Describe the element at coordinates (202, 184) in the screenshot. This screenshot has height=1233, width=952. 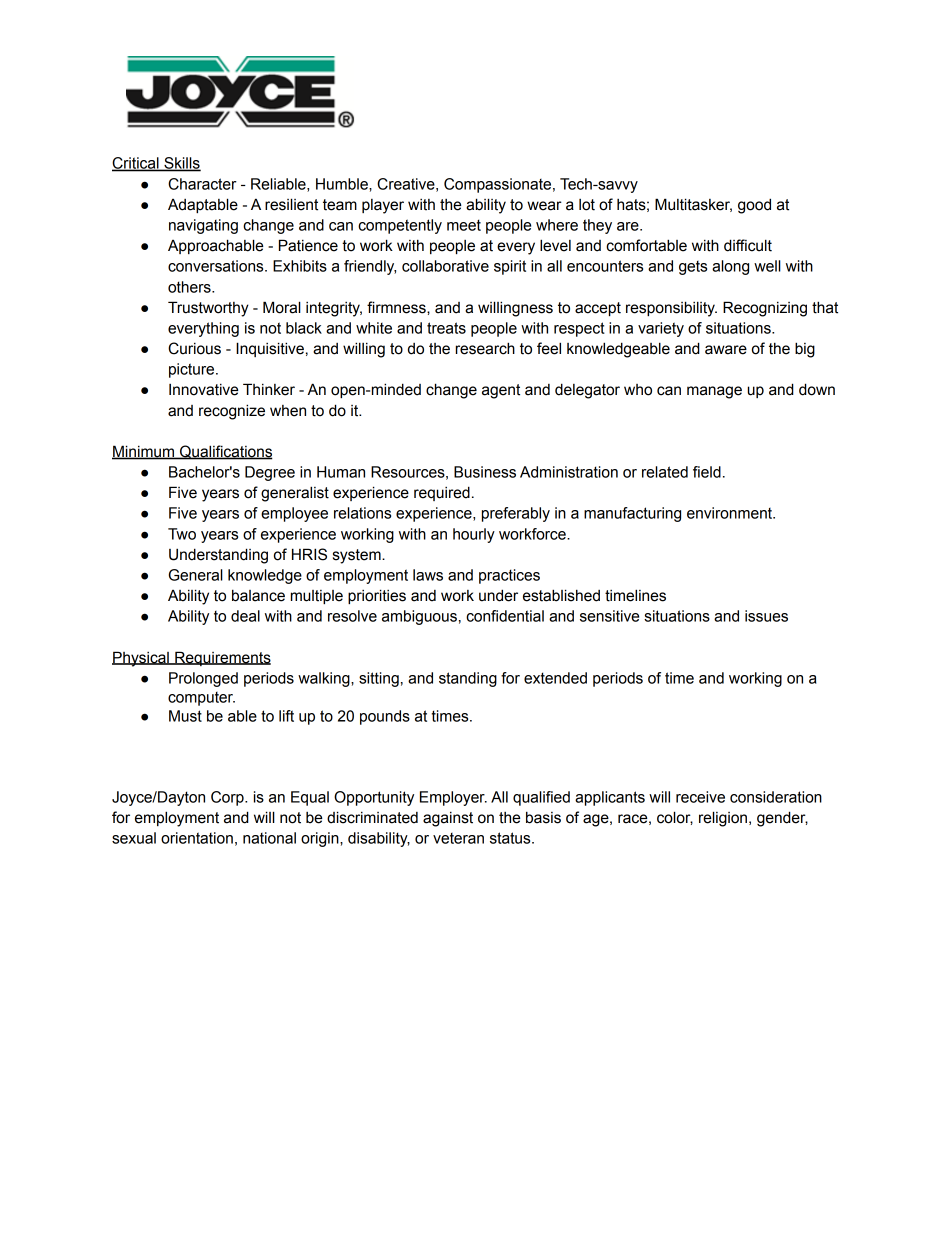
I see `Character` at that location.
